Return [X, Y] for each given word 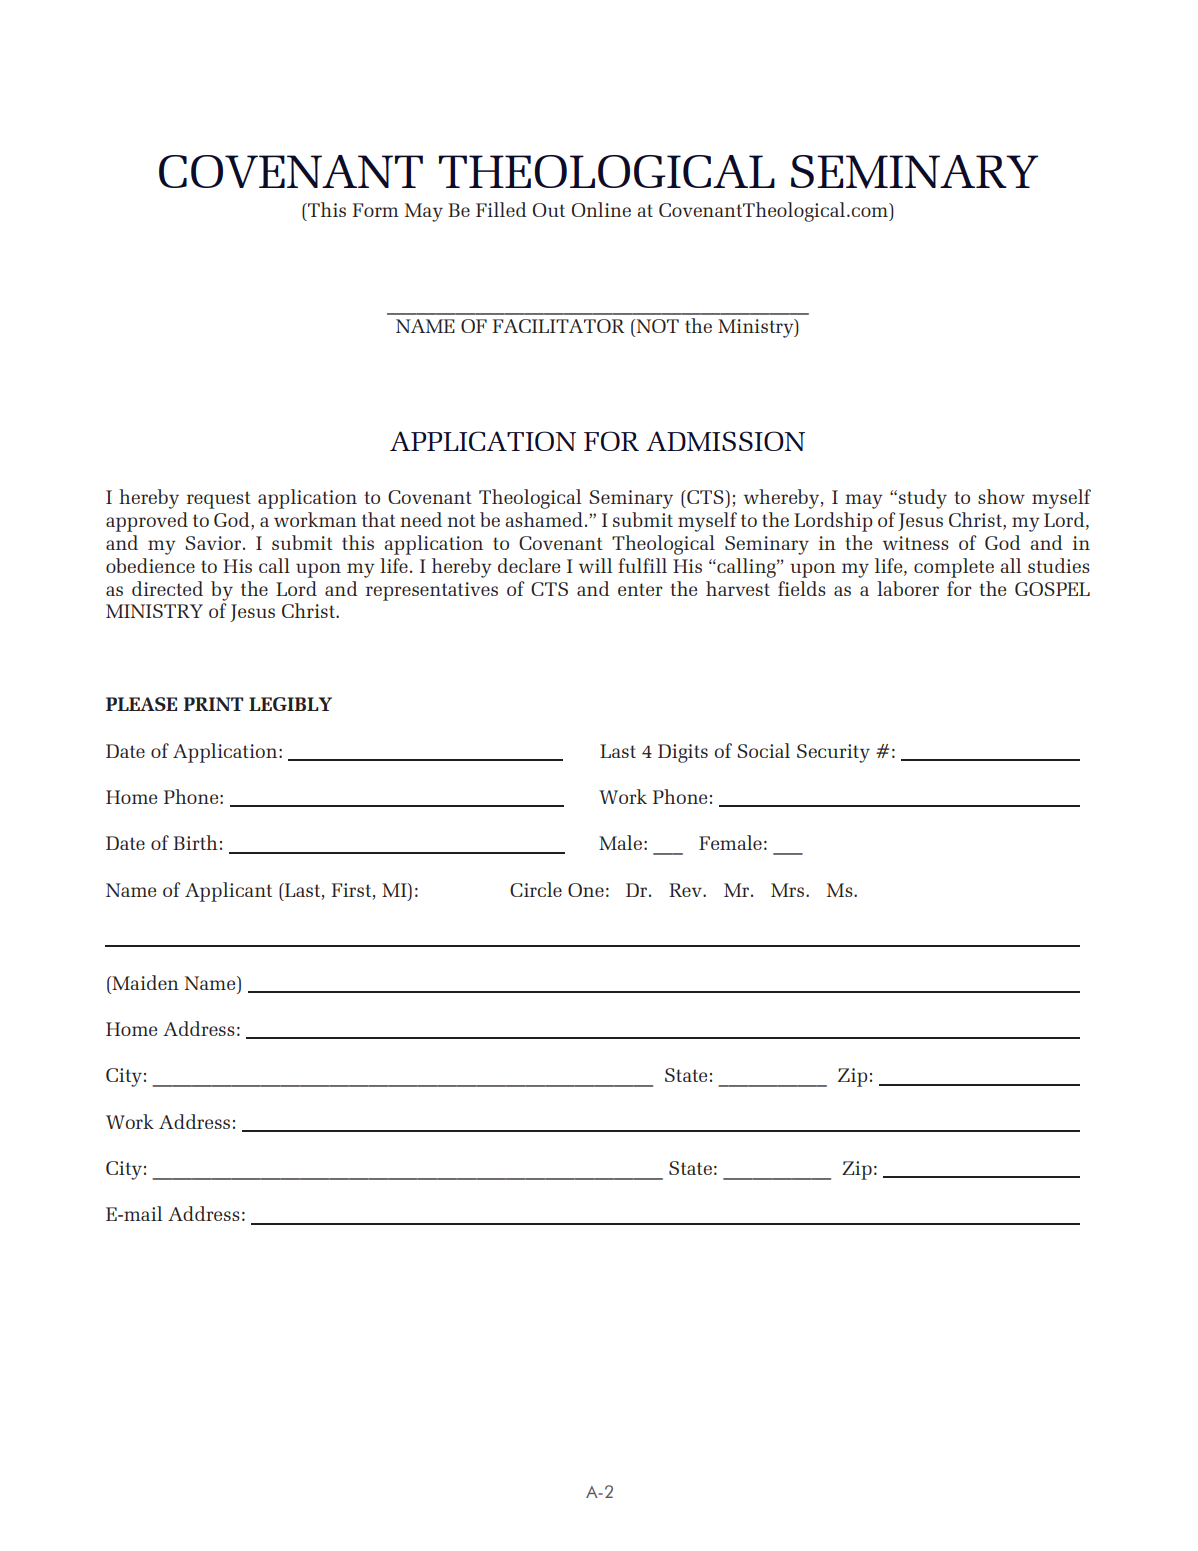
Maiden [144, 982]
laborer [908, 588]
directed [167, 588]
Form [375, 210]
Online [601, 209]
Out [549, 210]
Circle [536, 889]
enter [640, 589]
